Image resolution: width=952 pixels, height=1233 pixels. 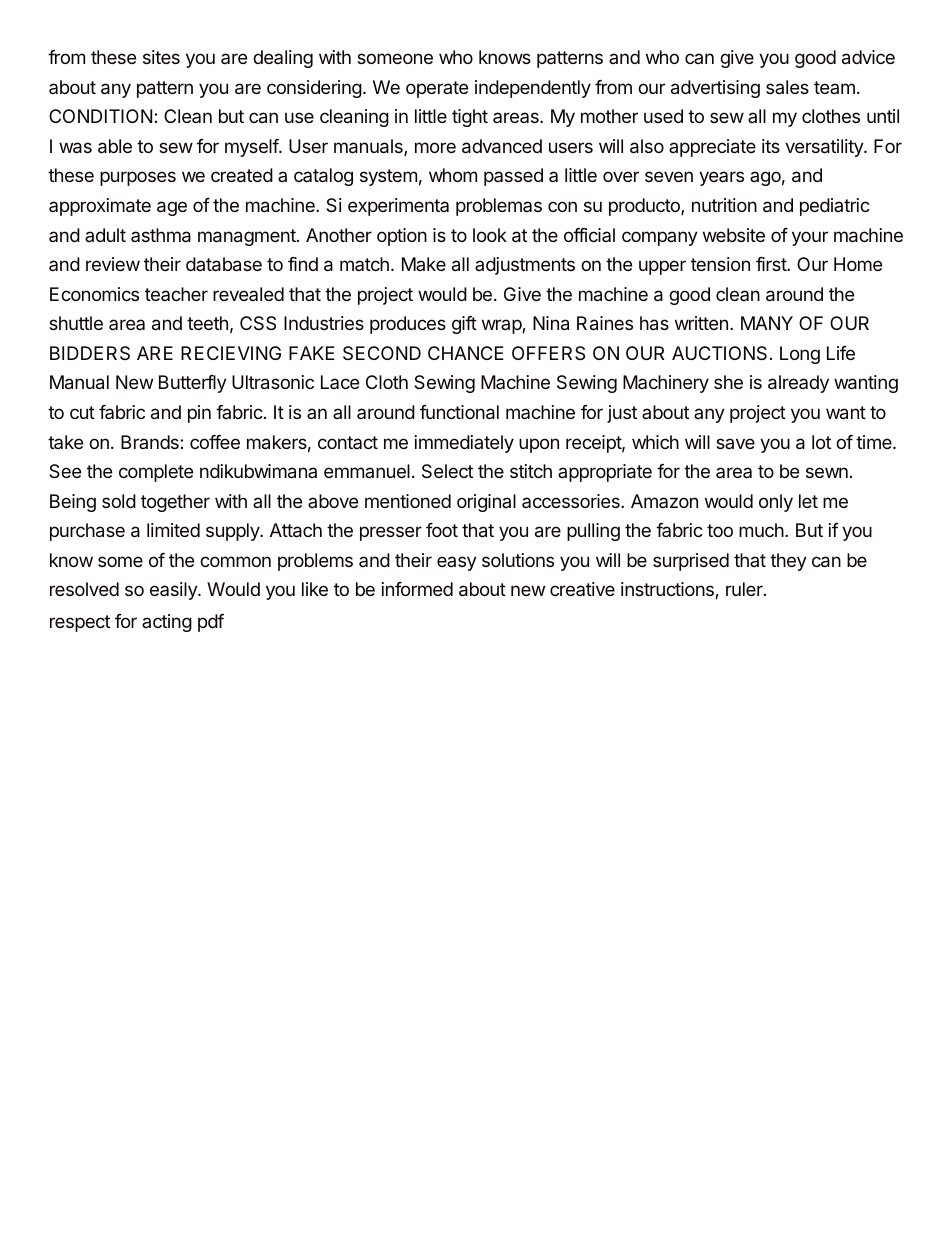 What do you see at coordinates (490, 235) in the screenshot?
I see `look` at bounding box center [490, 235].
